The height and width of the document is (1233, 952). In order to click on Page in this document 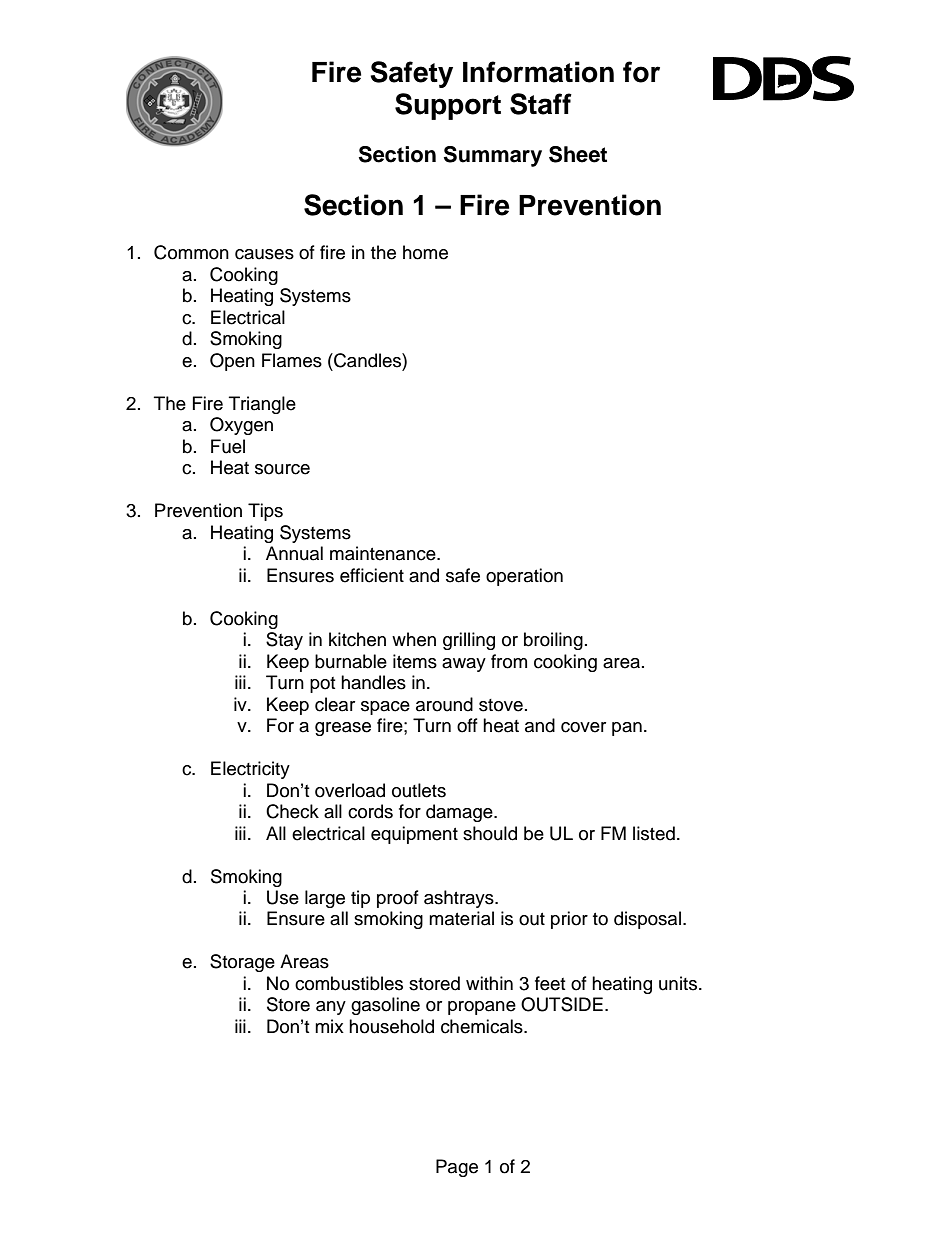, I will do `click(457, 1168)`.
